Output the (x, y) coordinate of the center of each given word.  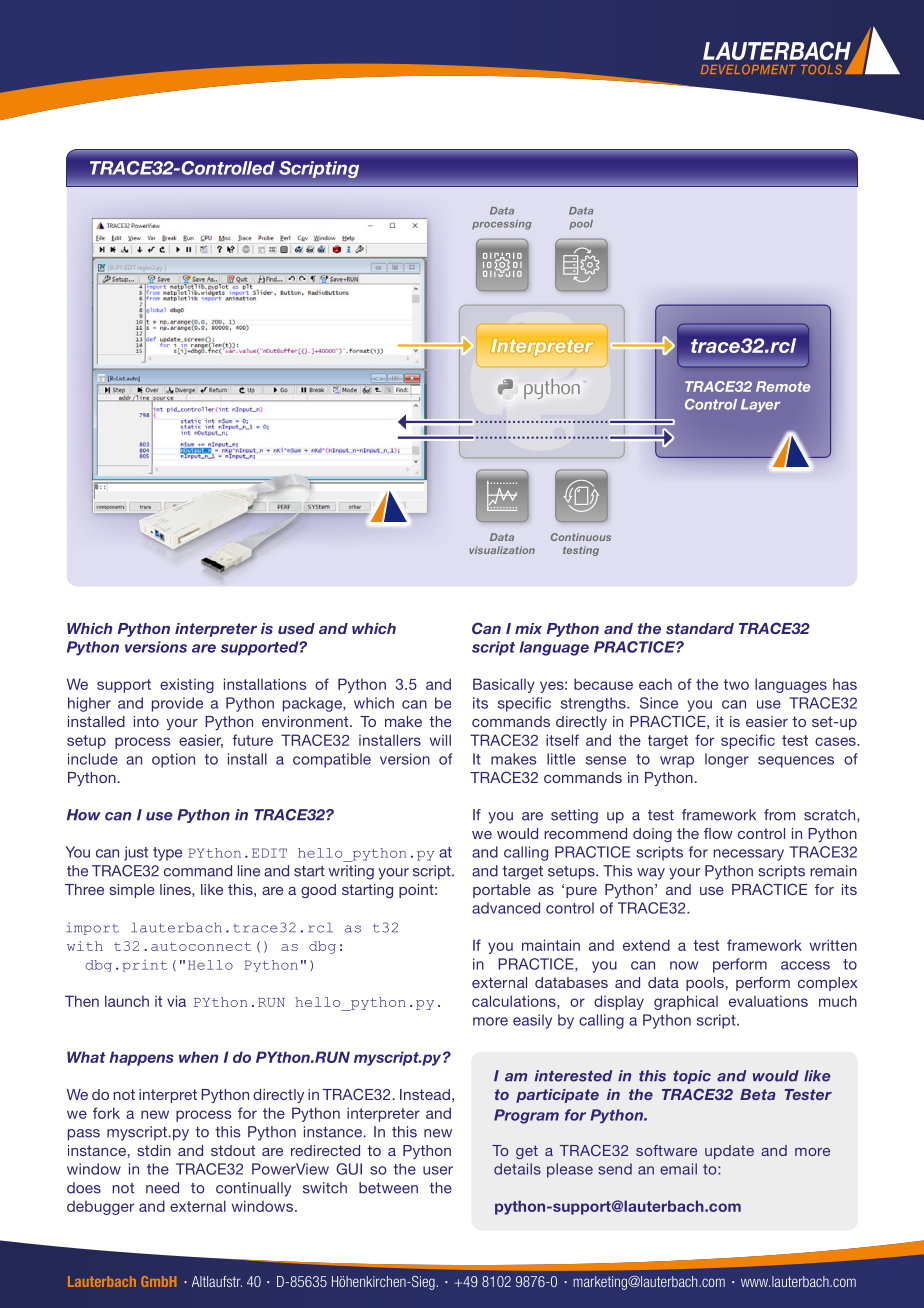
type (167, 854)
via (176, 1001)
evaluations (768, 1001)
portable (502, 891)
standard (700, 628)
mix (528, 628)
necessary (749, 855)
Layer (760, 405)
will (440, 740)
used (296, 628)
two (736, 684)
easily (532, 1021)
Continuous (581, 537)
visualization (502, 550)
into (146, 721)
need (162, 1188)
